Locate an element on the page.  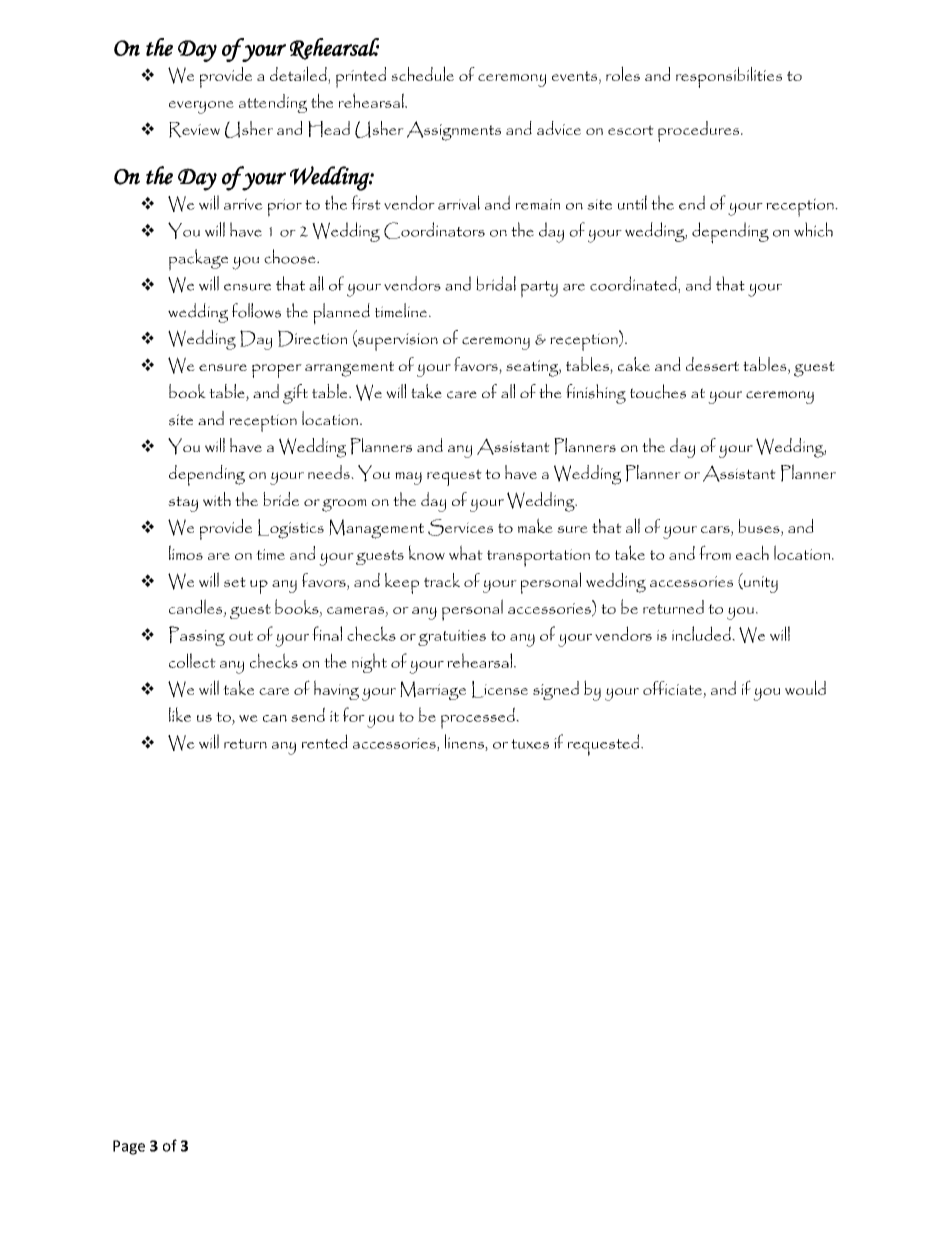
everyone is located at coordinates (201, 107).
